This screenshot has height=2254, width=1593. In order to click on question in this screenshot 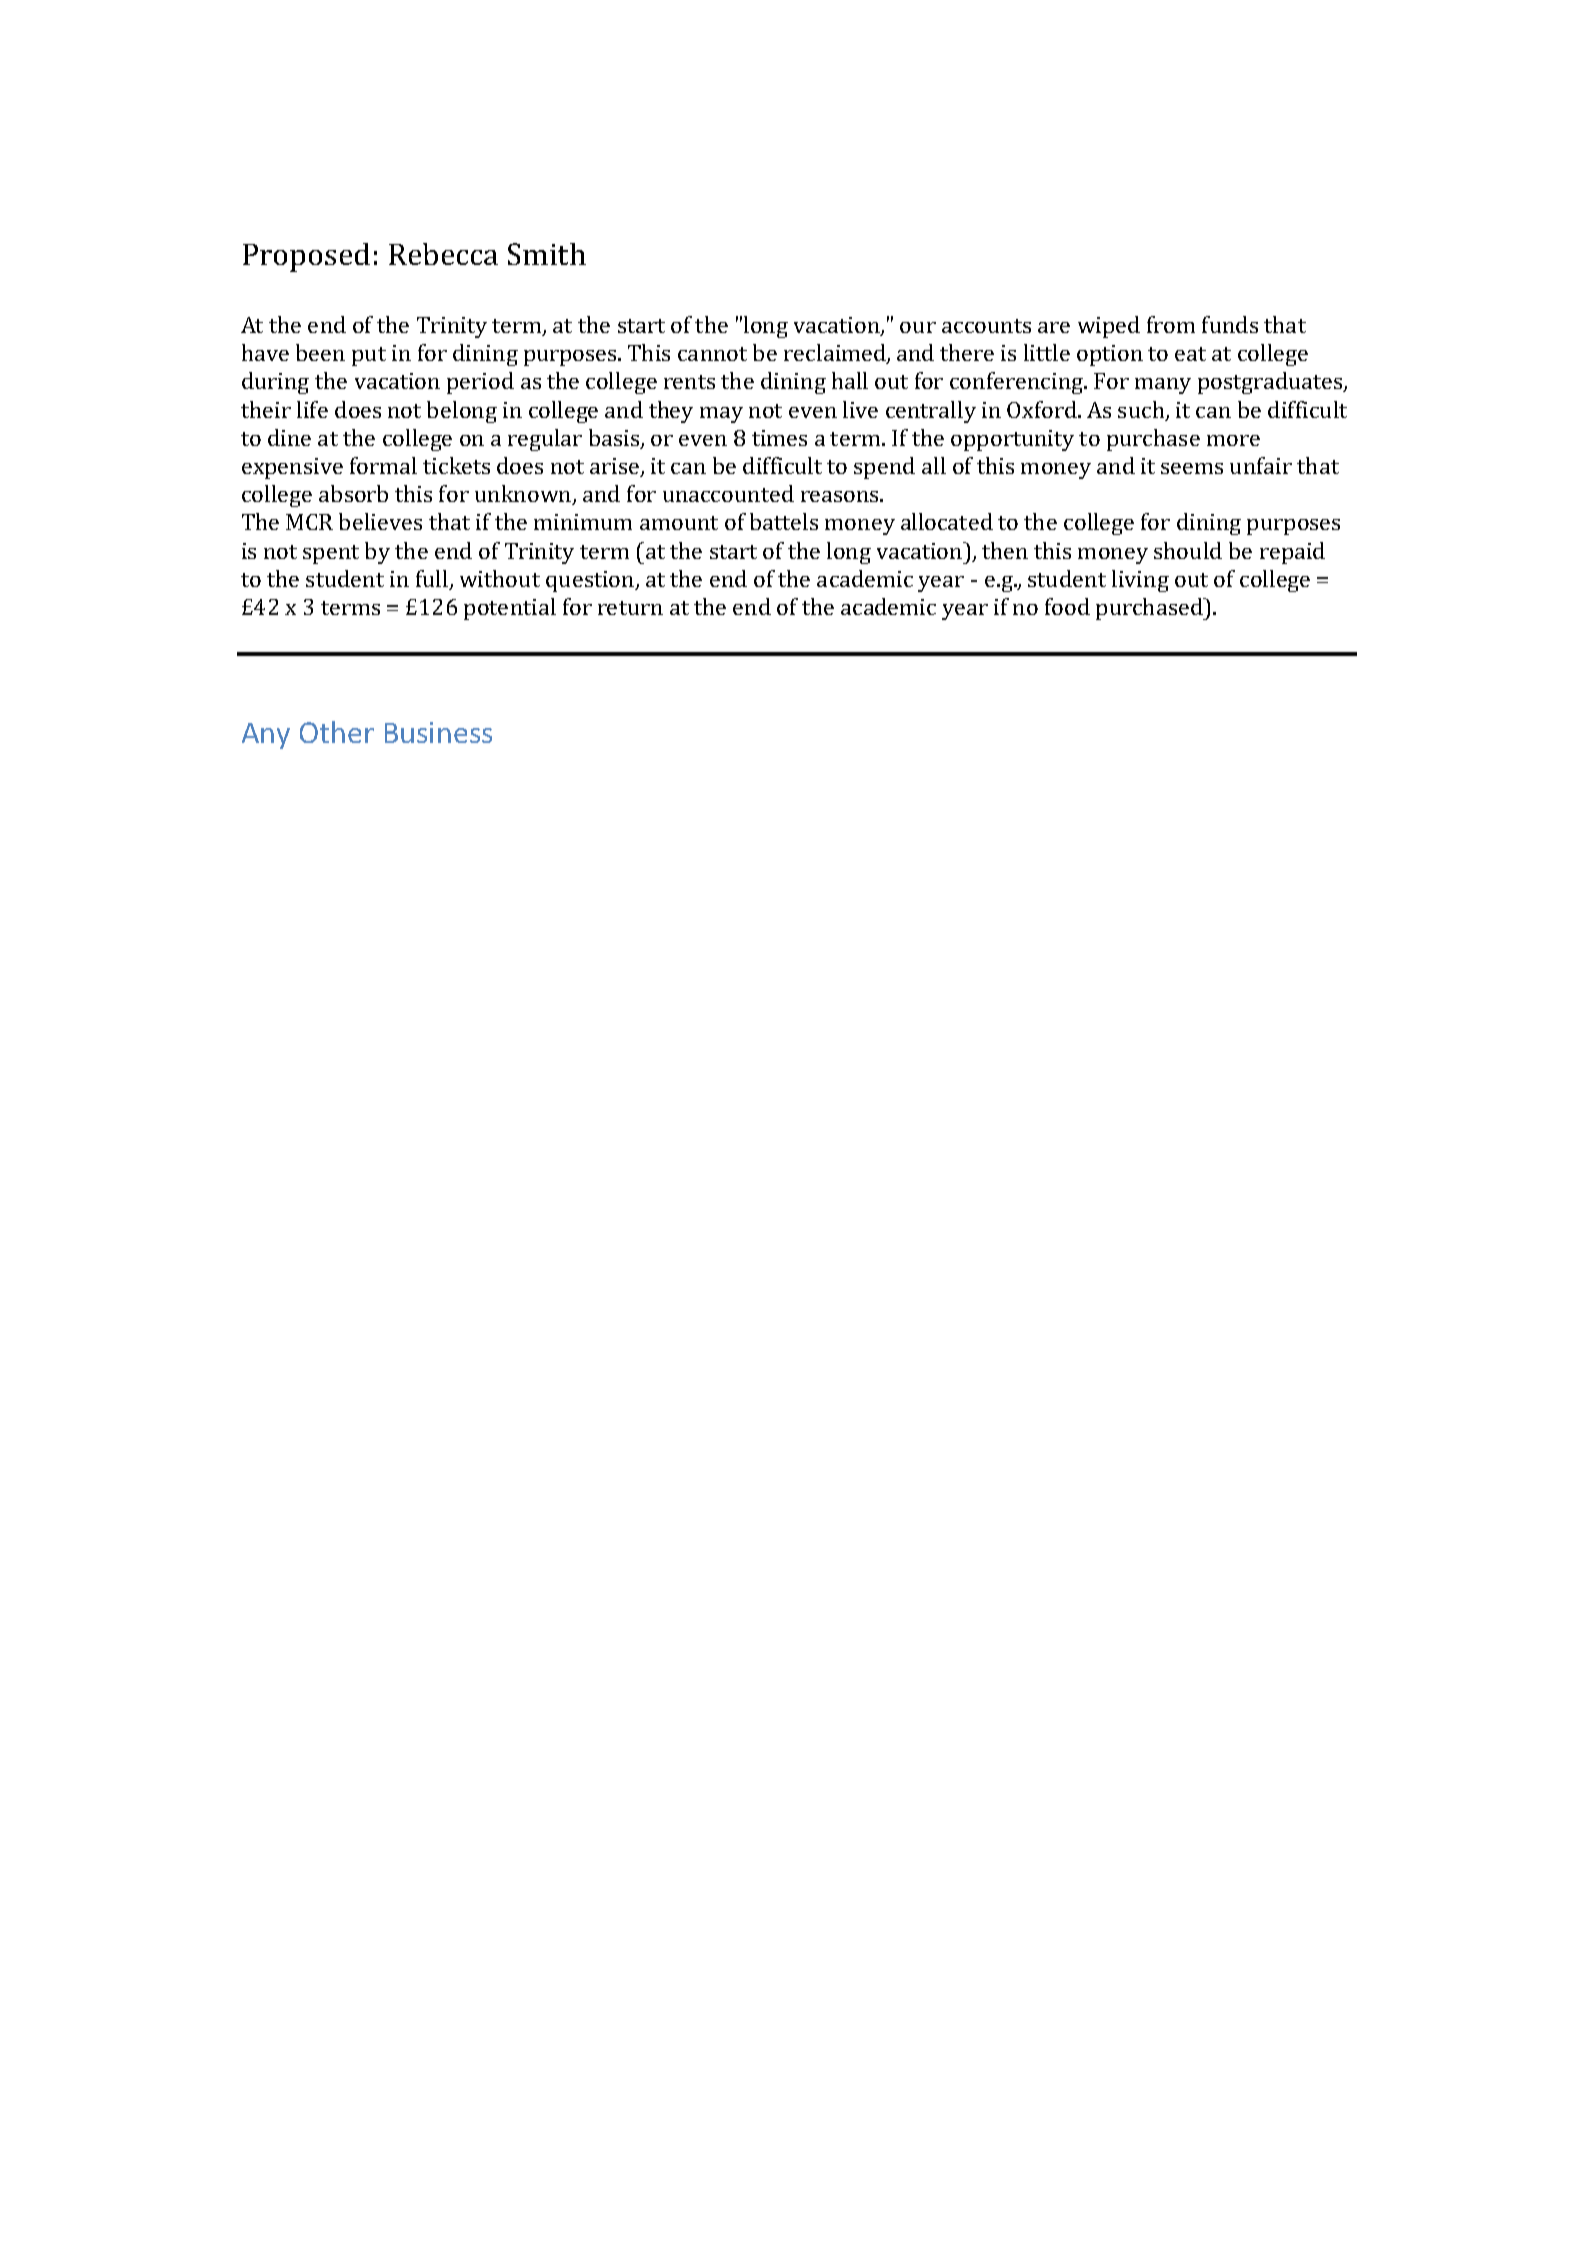, I will do `click(591, 581)`.
